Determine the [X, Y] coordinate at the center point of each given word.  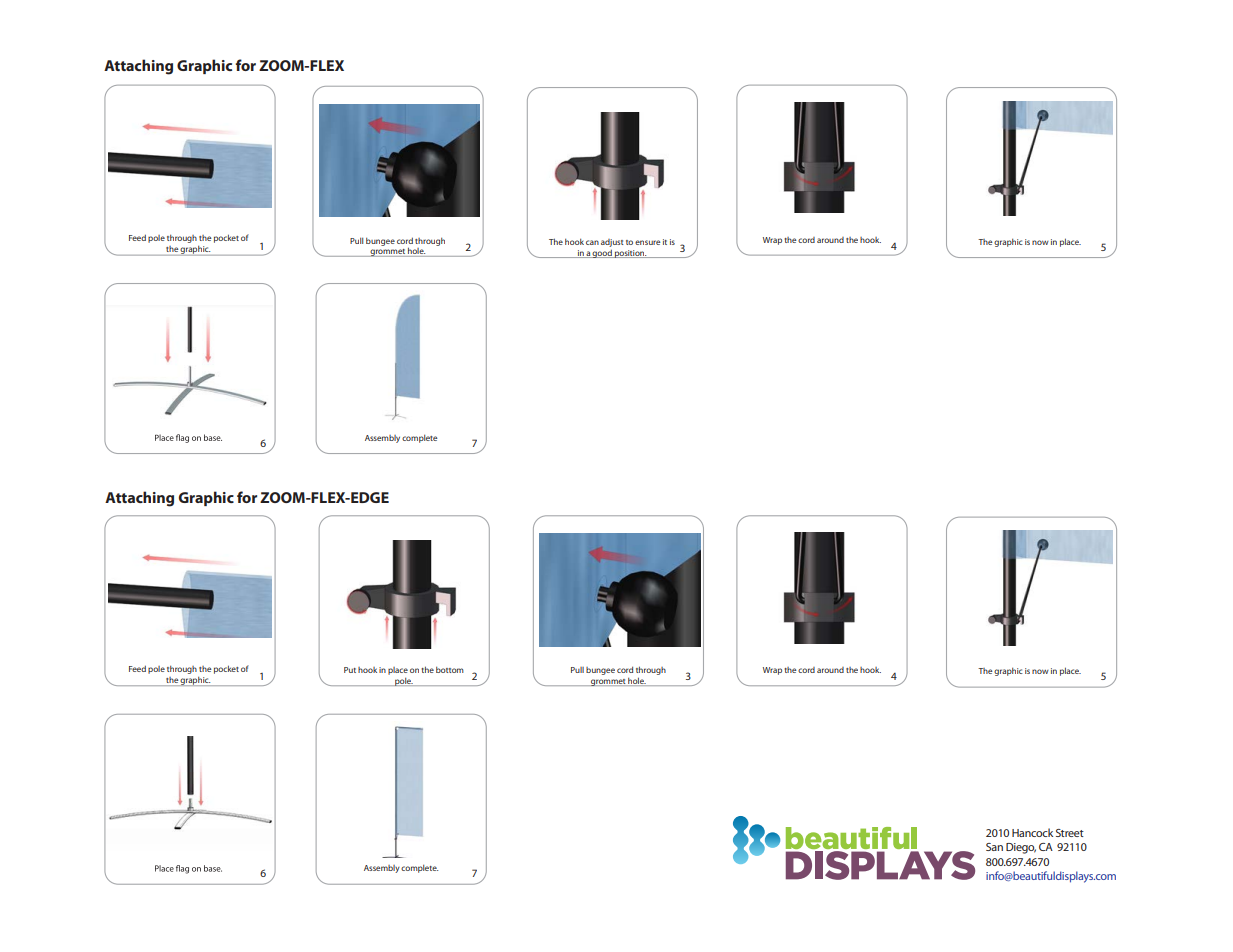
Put [350, 670]
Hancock [1032, 832]
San [994, 847]
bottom [450, 670]
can [592, 242]
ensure [648, 242]
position [630, 254]
